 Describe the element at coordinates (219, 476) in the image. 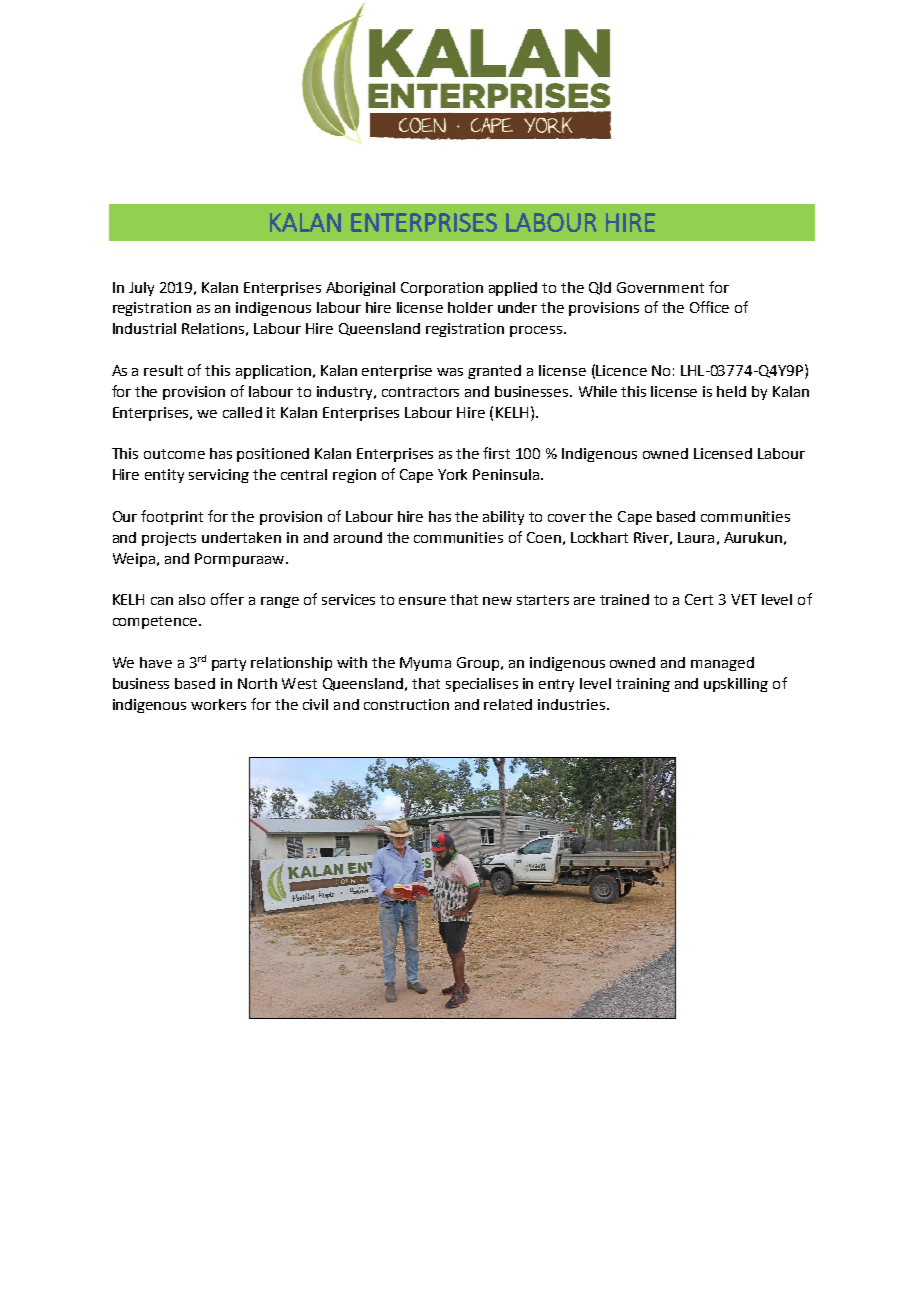

I see `servicing` at that location.
